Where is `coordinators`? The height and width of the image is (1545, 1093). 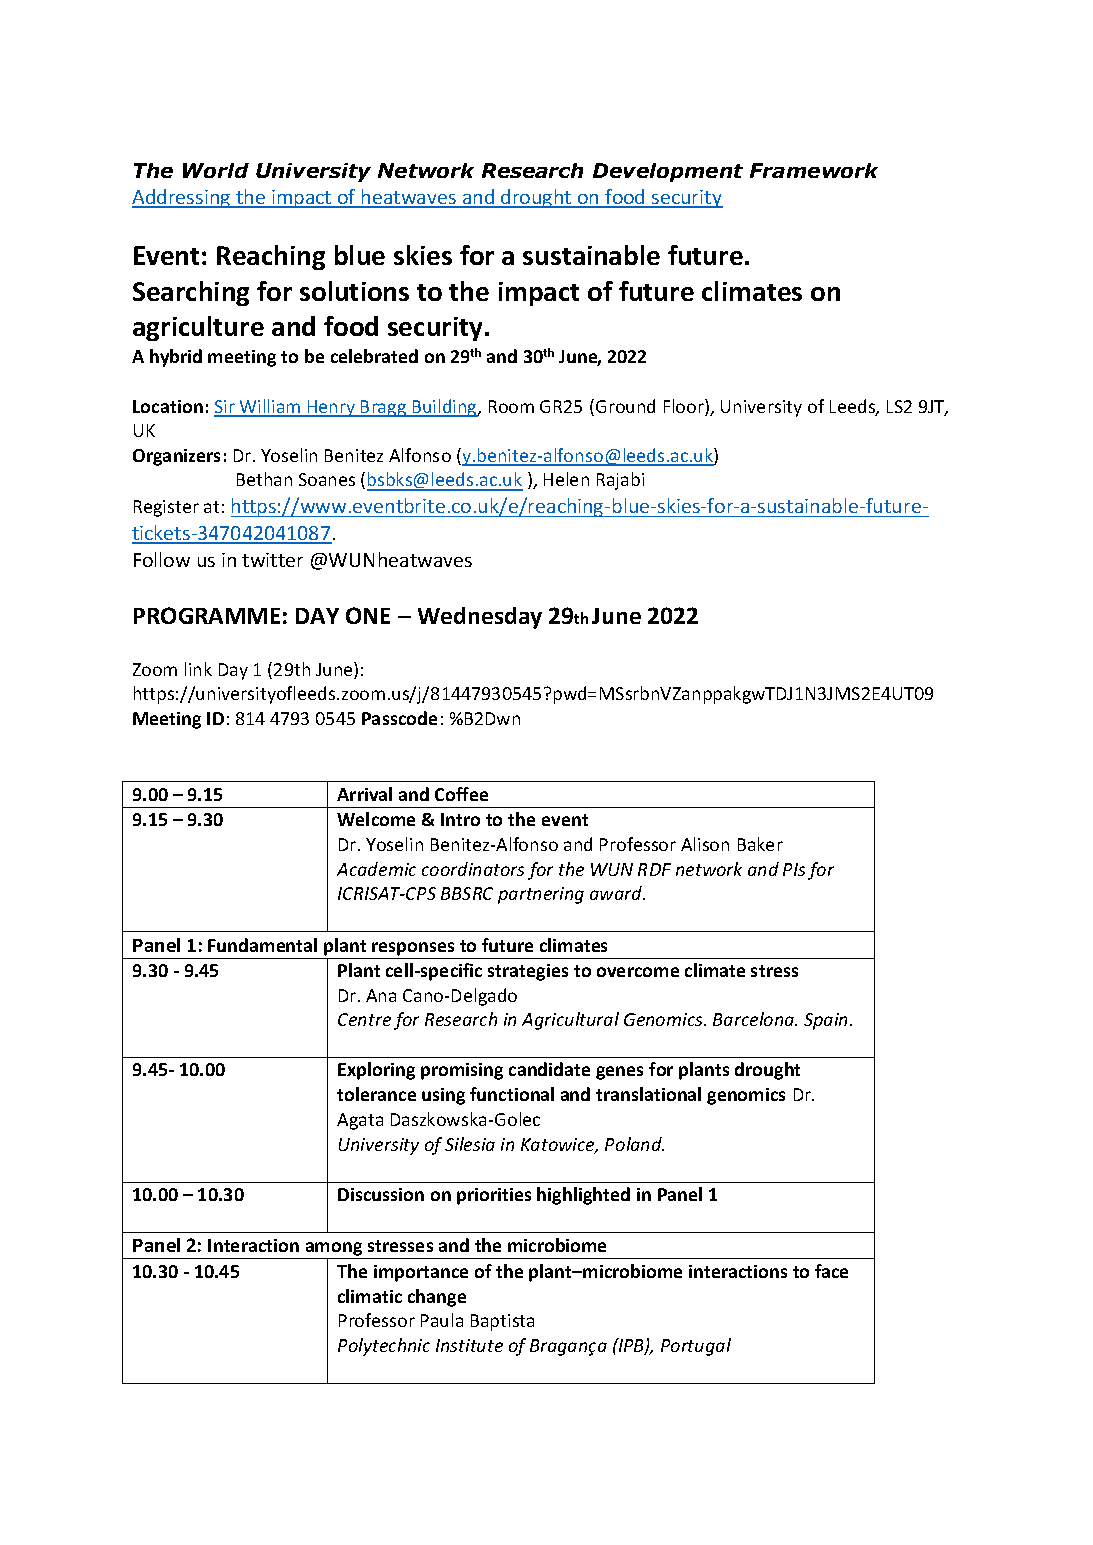
coordinators is located at coordinates (473, 869).
